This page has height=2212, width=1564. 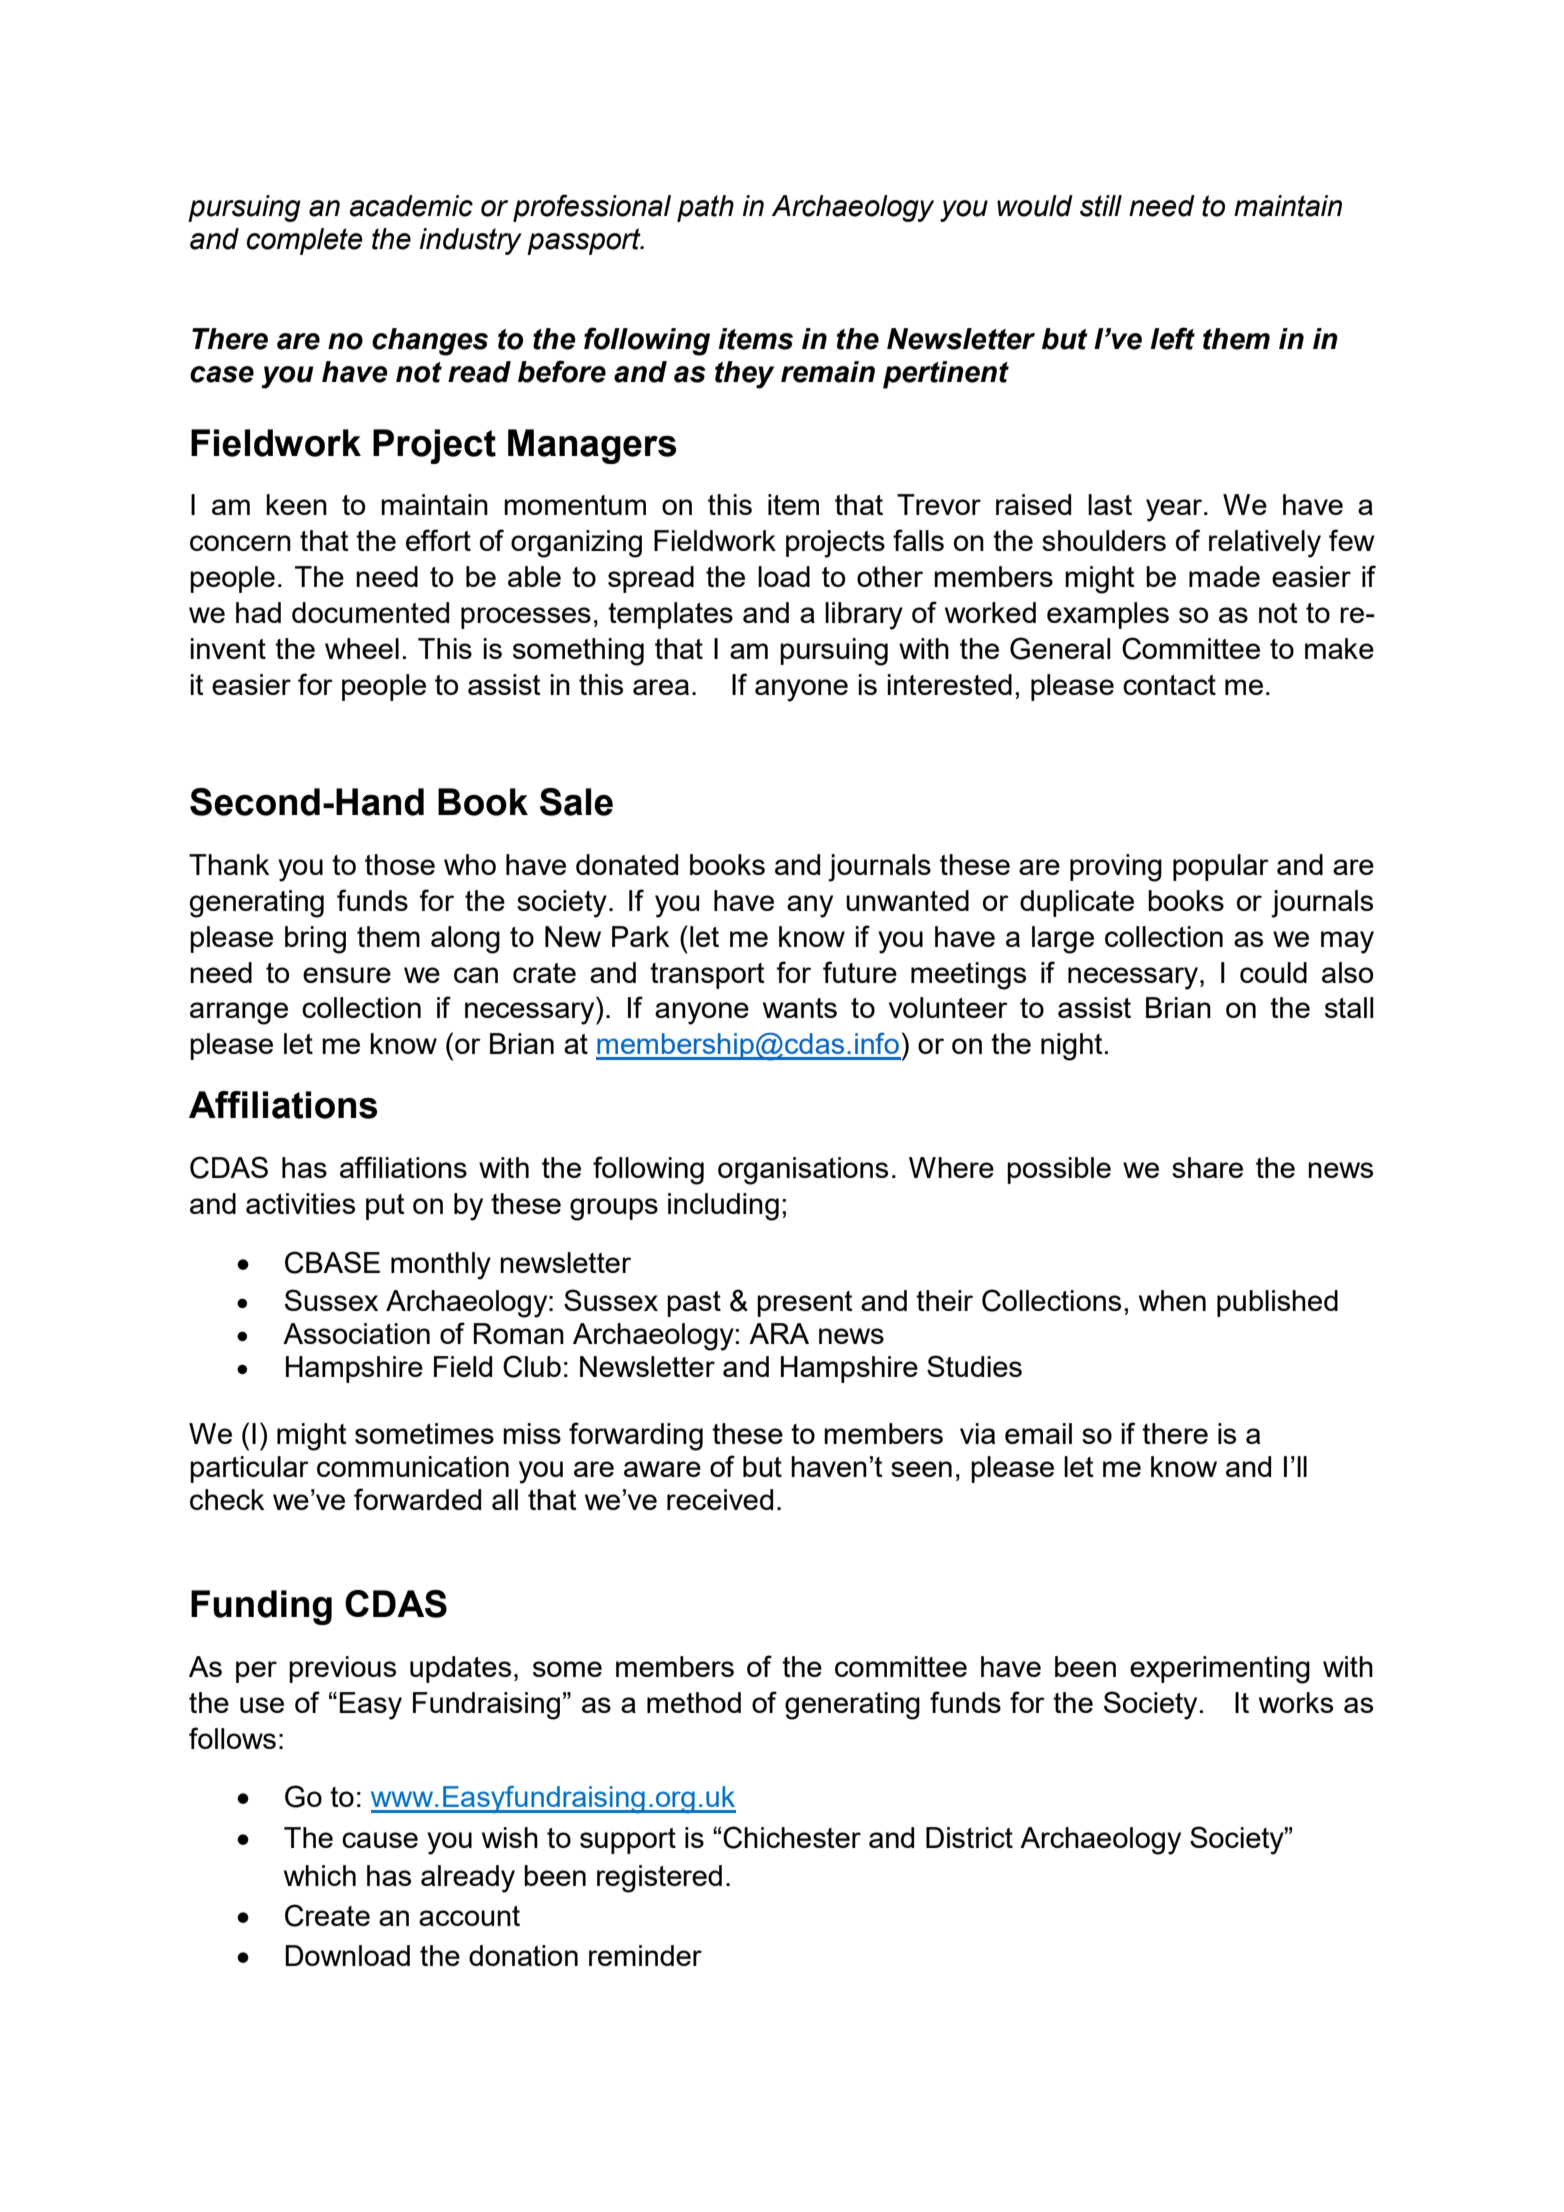 I want to click on path, so click(x=705, y=208).
